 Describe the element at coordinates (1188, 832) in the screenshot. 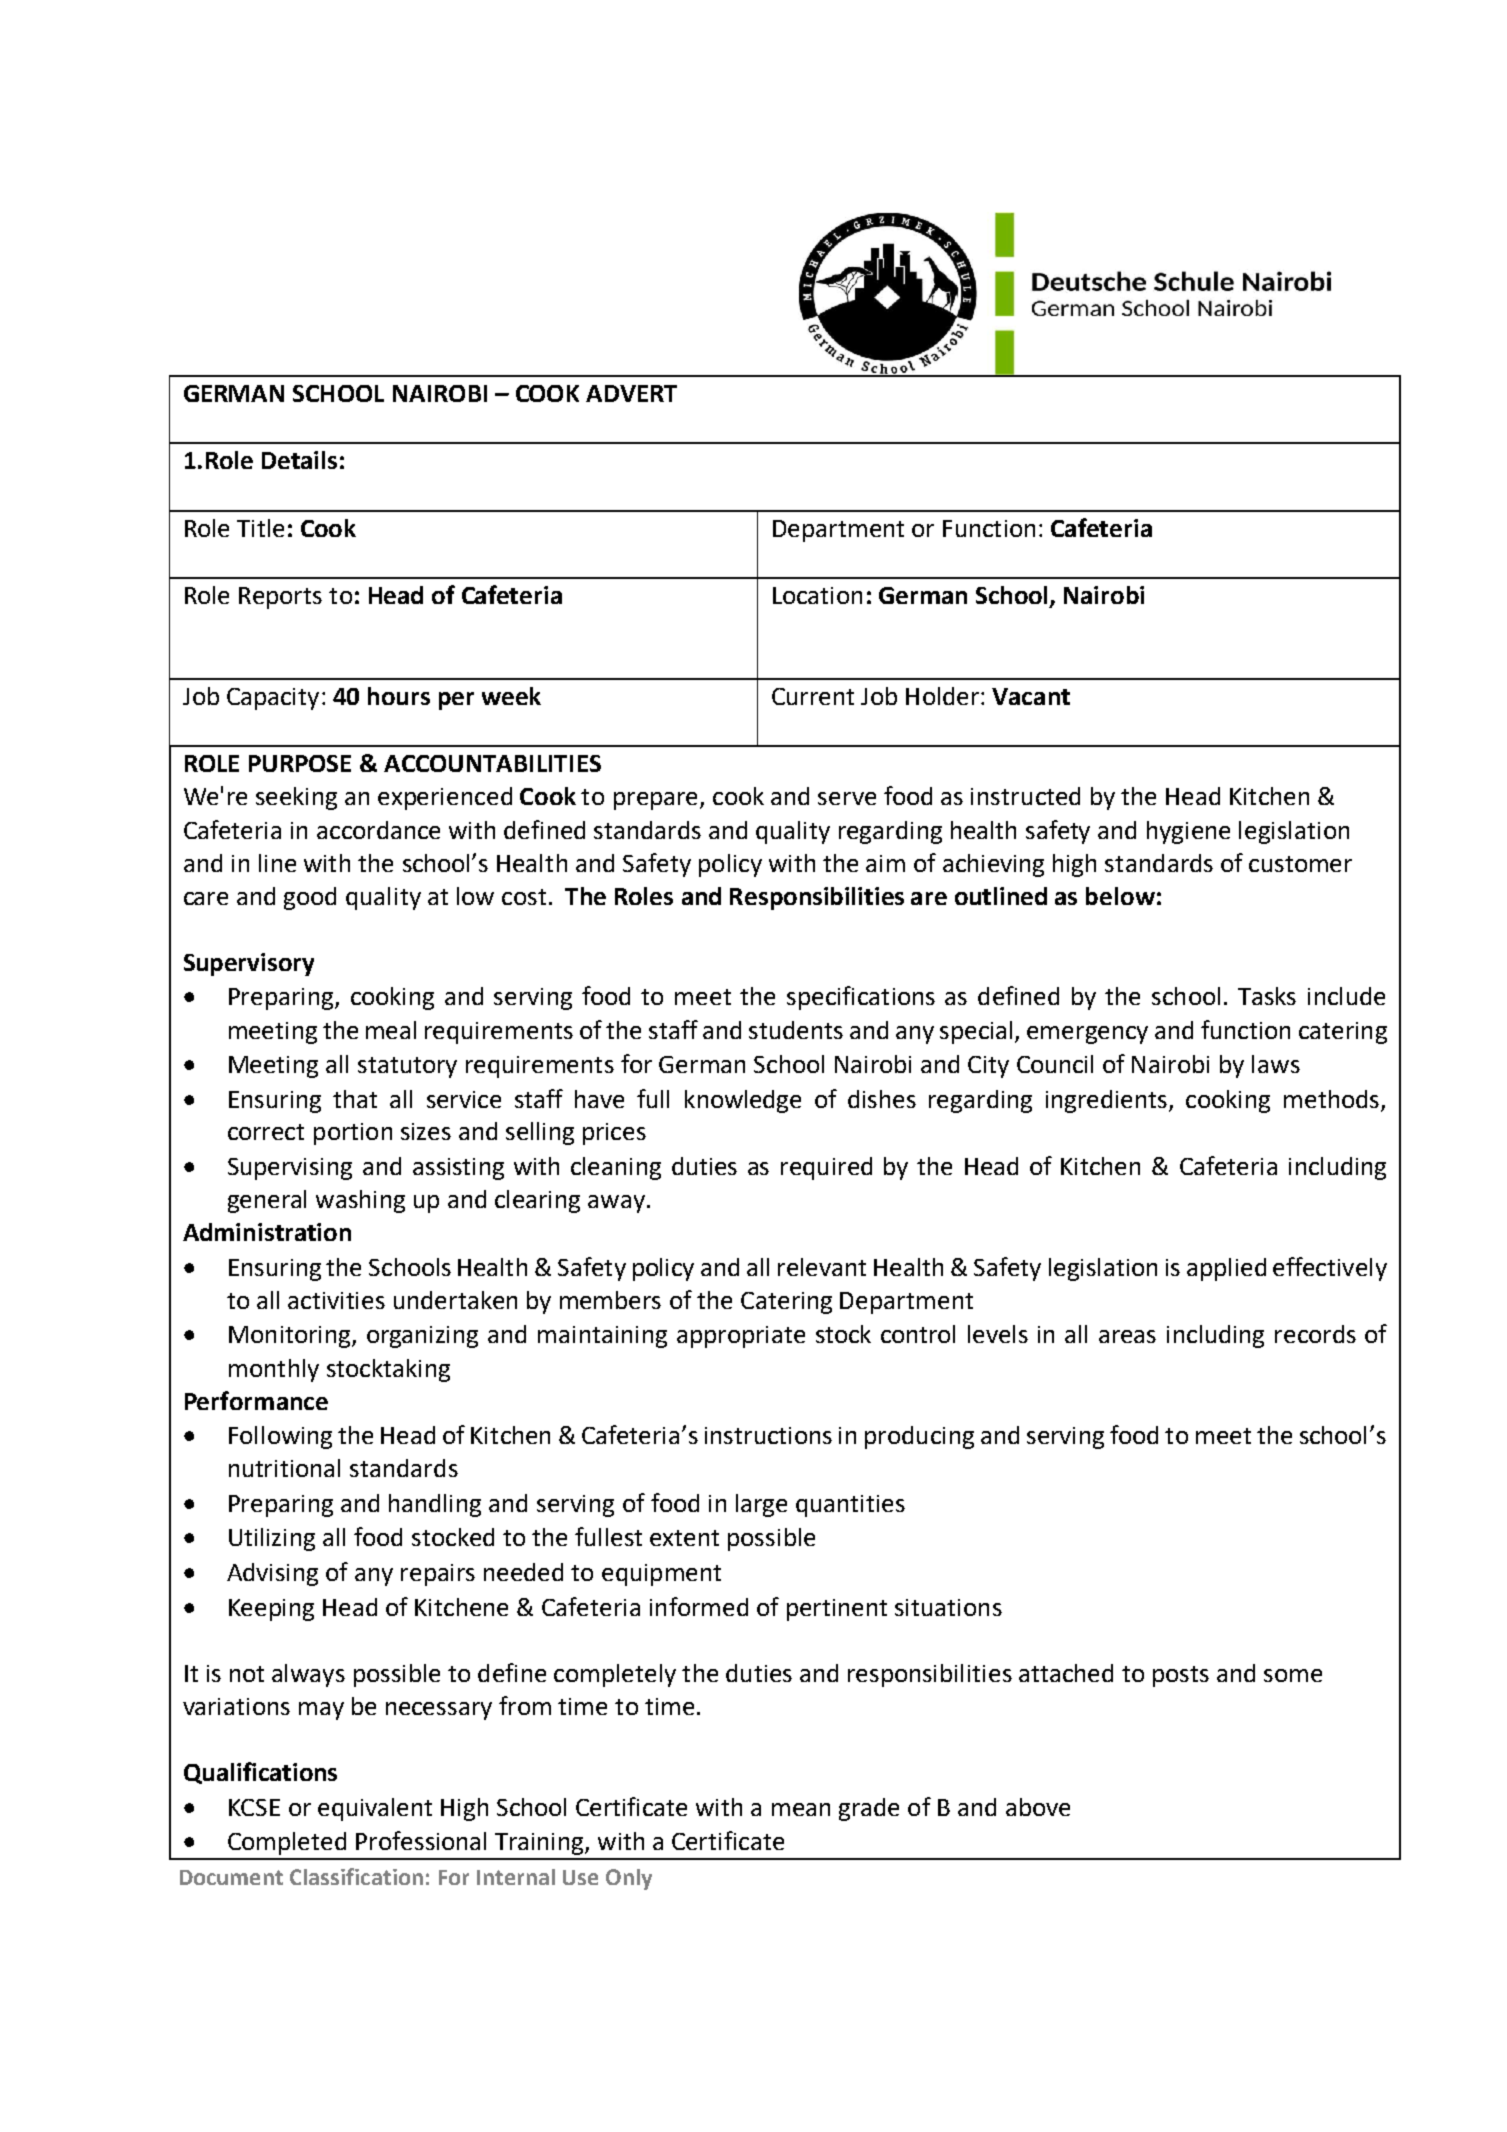

I see `hygiene` at that location.
